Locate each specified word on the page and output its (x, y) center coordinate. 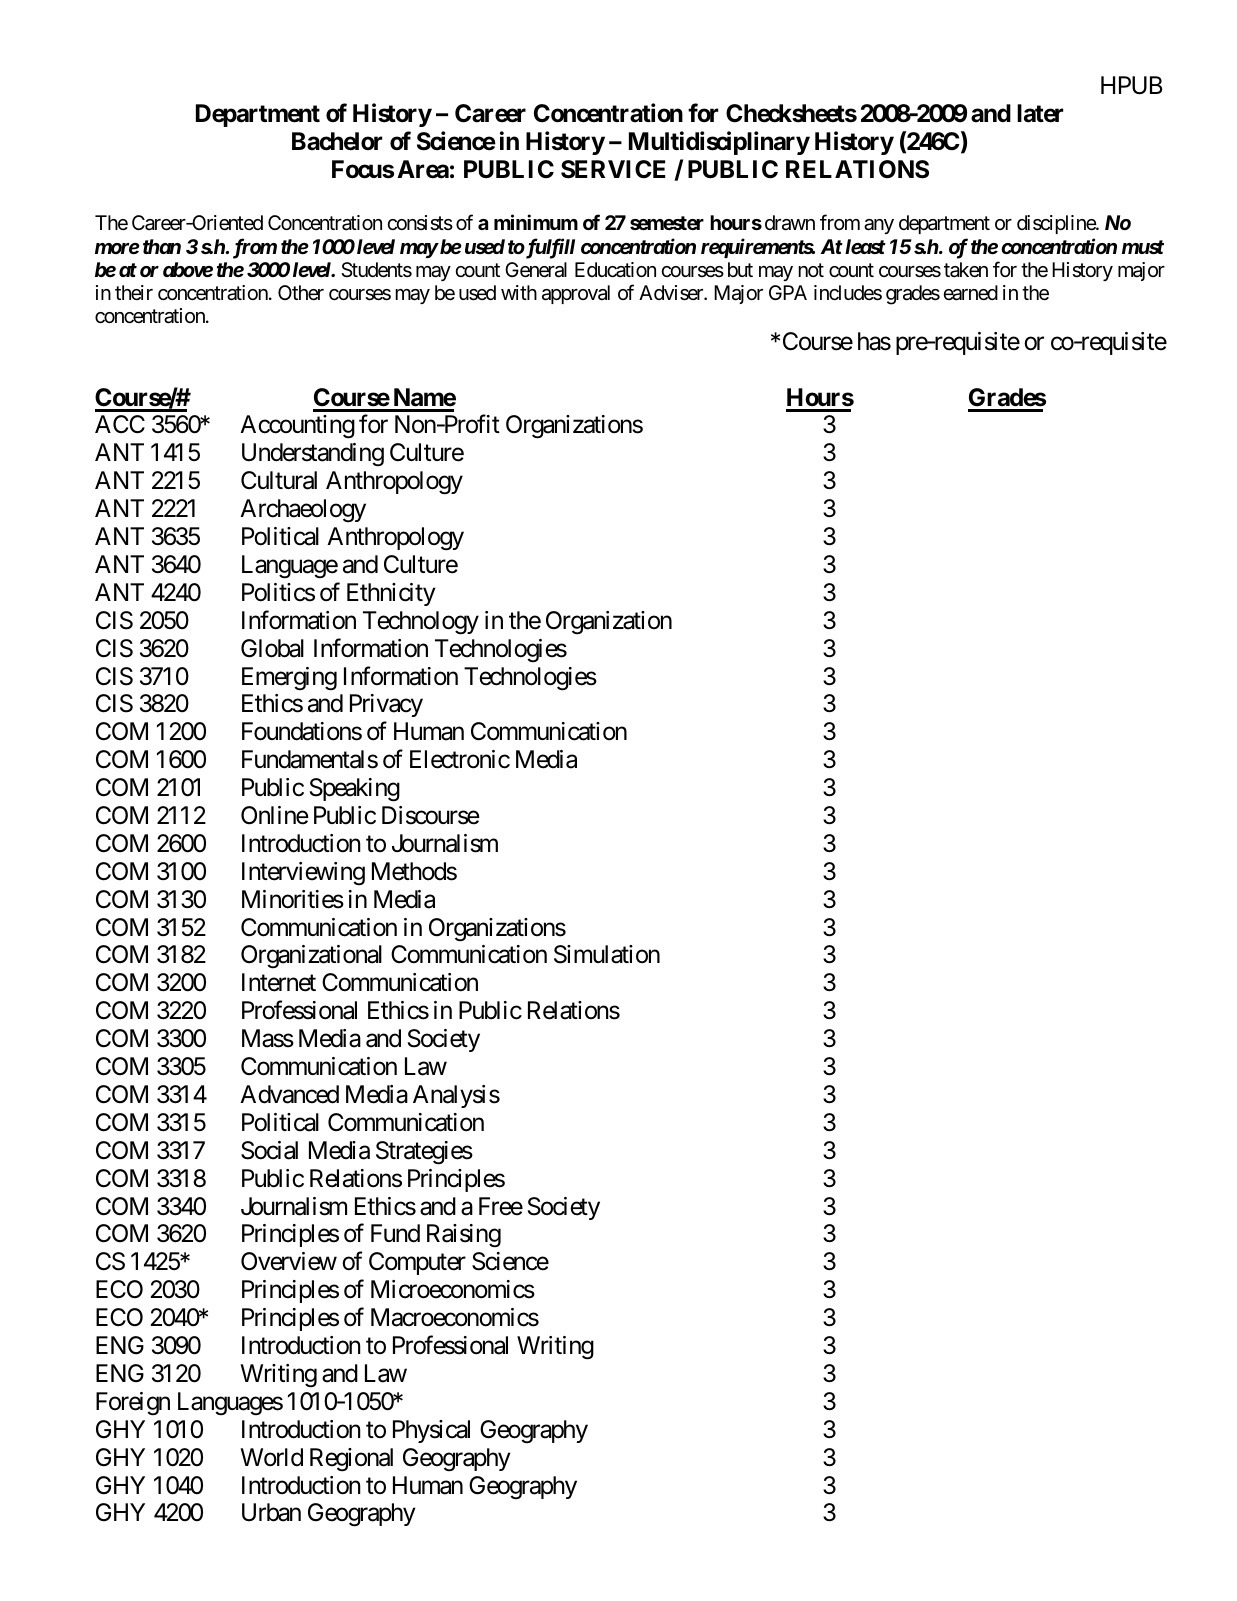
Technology (421, 623)
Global (272, 648)
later (1040, 113)
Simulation (607, 954)
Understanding (313, 455)
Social (269, 1150)
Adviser (672, 293)
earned (970, 293)
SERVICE (613, 169)
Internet (279, 982)
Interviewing (303, 874)
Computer (417, 1263)
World (271, 1457)
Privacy (386, 705)
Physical (431, 1431)
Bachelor (337, 141)
